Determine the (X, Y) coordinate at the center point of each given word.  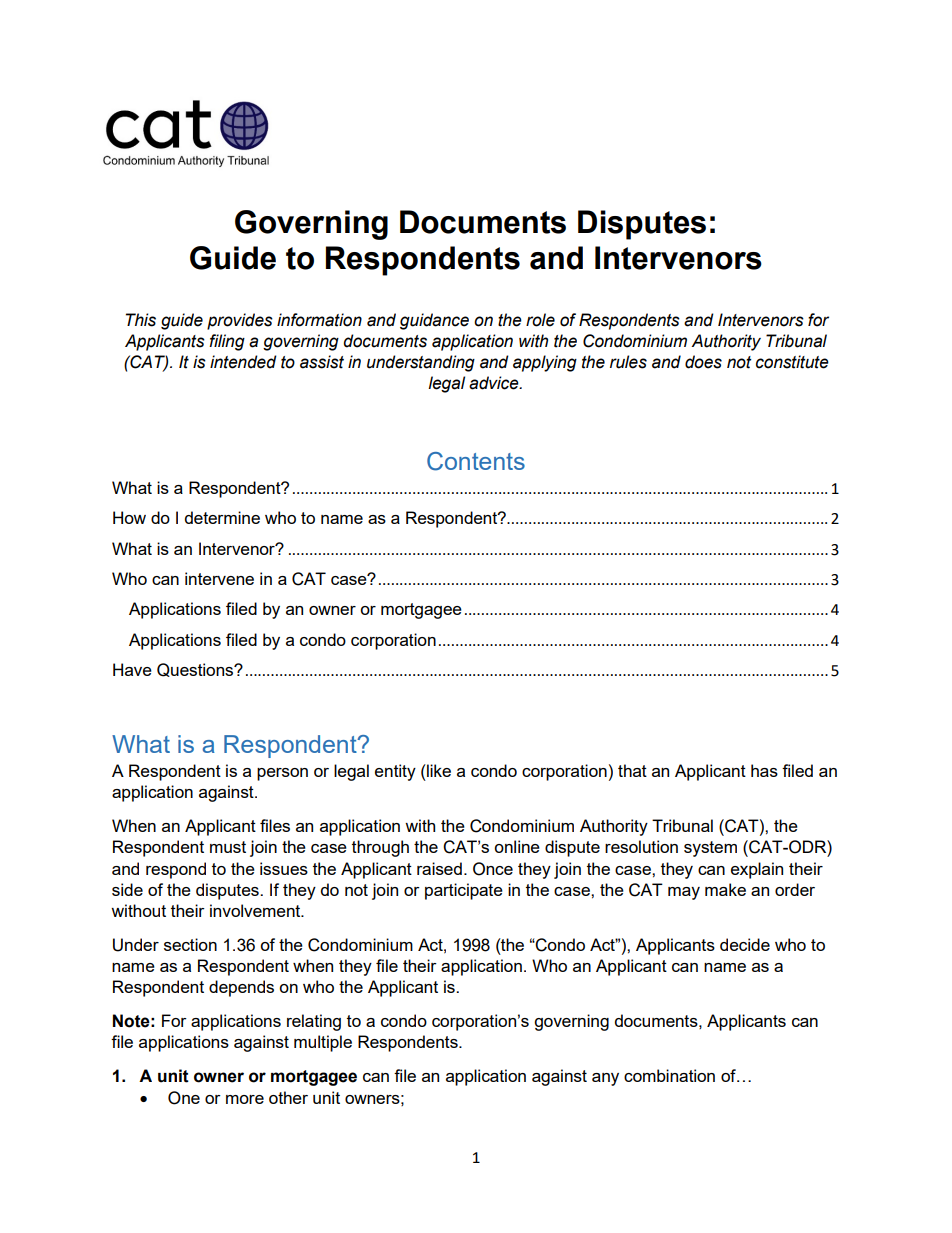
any (605, 1079)
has (764, 770)
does (703, 362)
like (438, 770)
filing (227, 342)
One (184, 1098)
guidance (434, 321)
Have (132, 669)
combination (669, 1075)
